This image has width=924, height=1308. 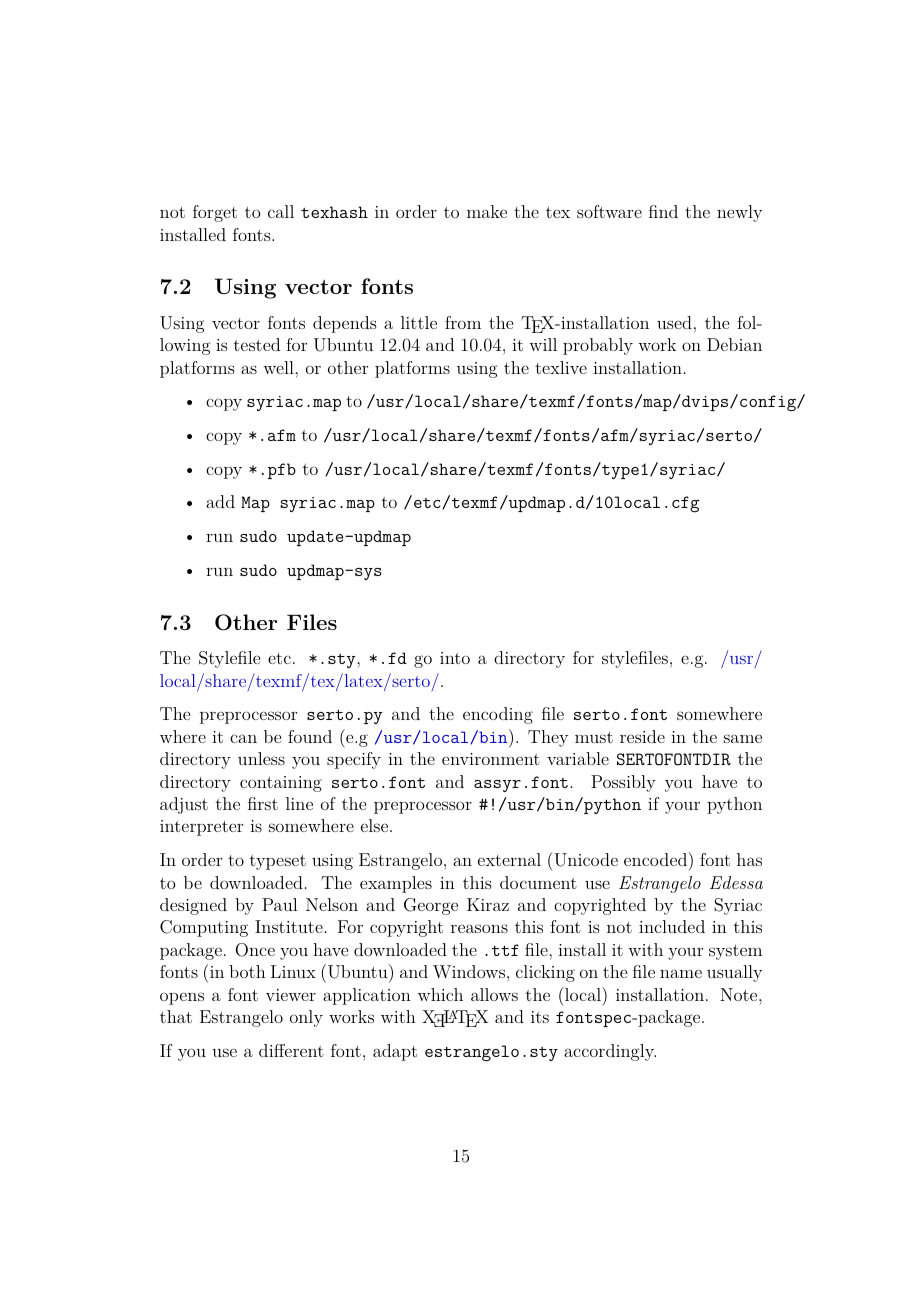 What do you see at coordinates (440, 994) in the image?
I see `which` at bounding box center [440, 994].
